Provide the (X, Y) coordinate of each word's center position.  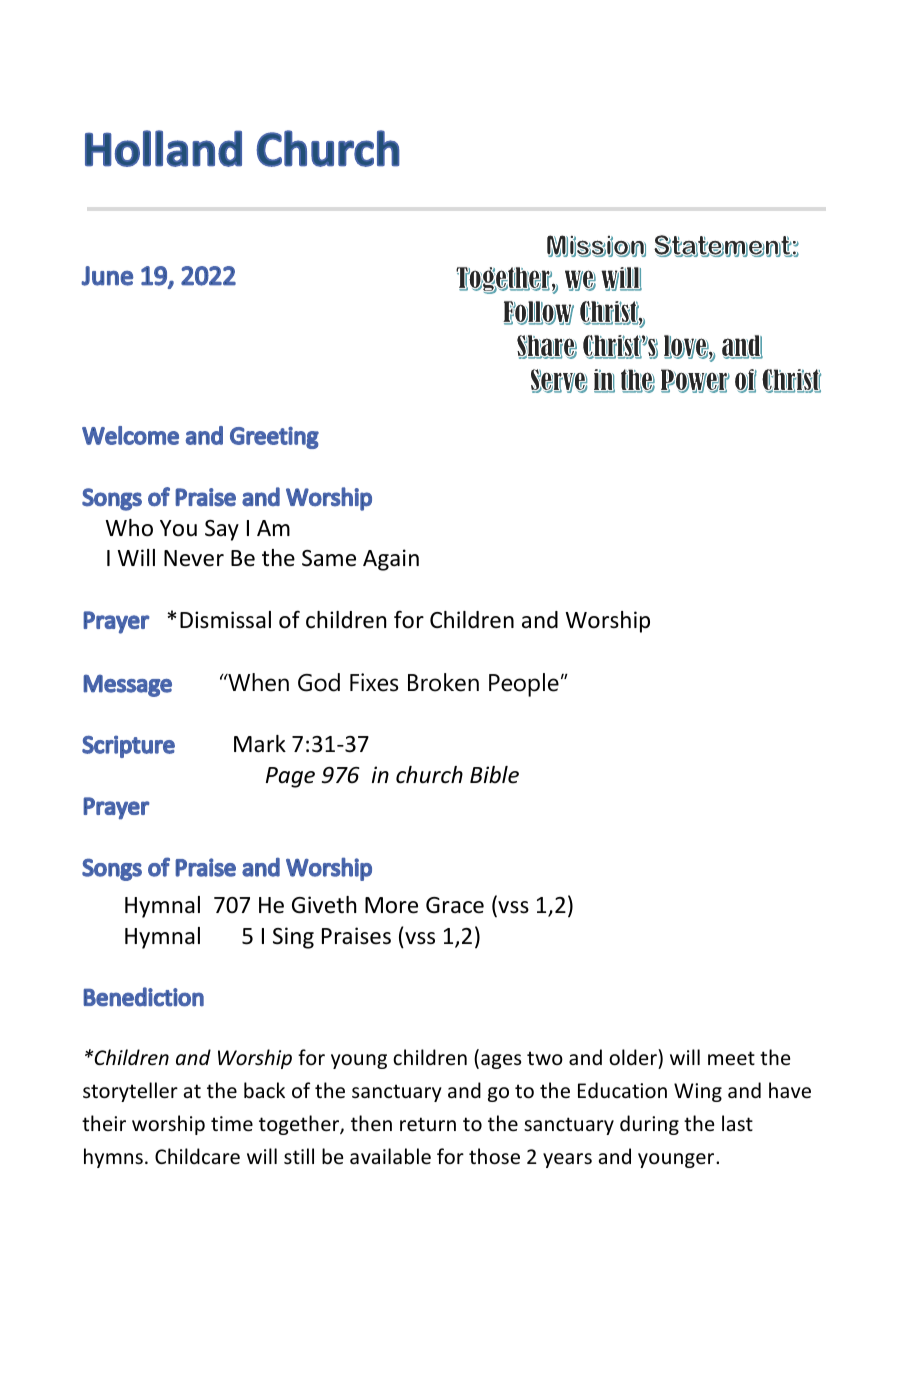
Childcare (197, 1156)
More (391, 905)
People (524, 685)
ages (501, 1061)
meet (731, 1058)
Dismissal (225, 620)
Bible (494, 775)
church (429, 775)
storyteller (130, 1092)
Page (290, 777)
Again (391, 560)
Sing (293, 938)
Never (194, 558)
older (634, 1057)
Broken (443, 682)
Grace (455, 905)
